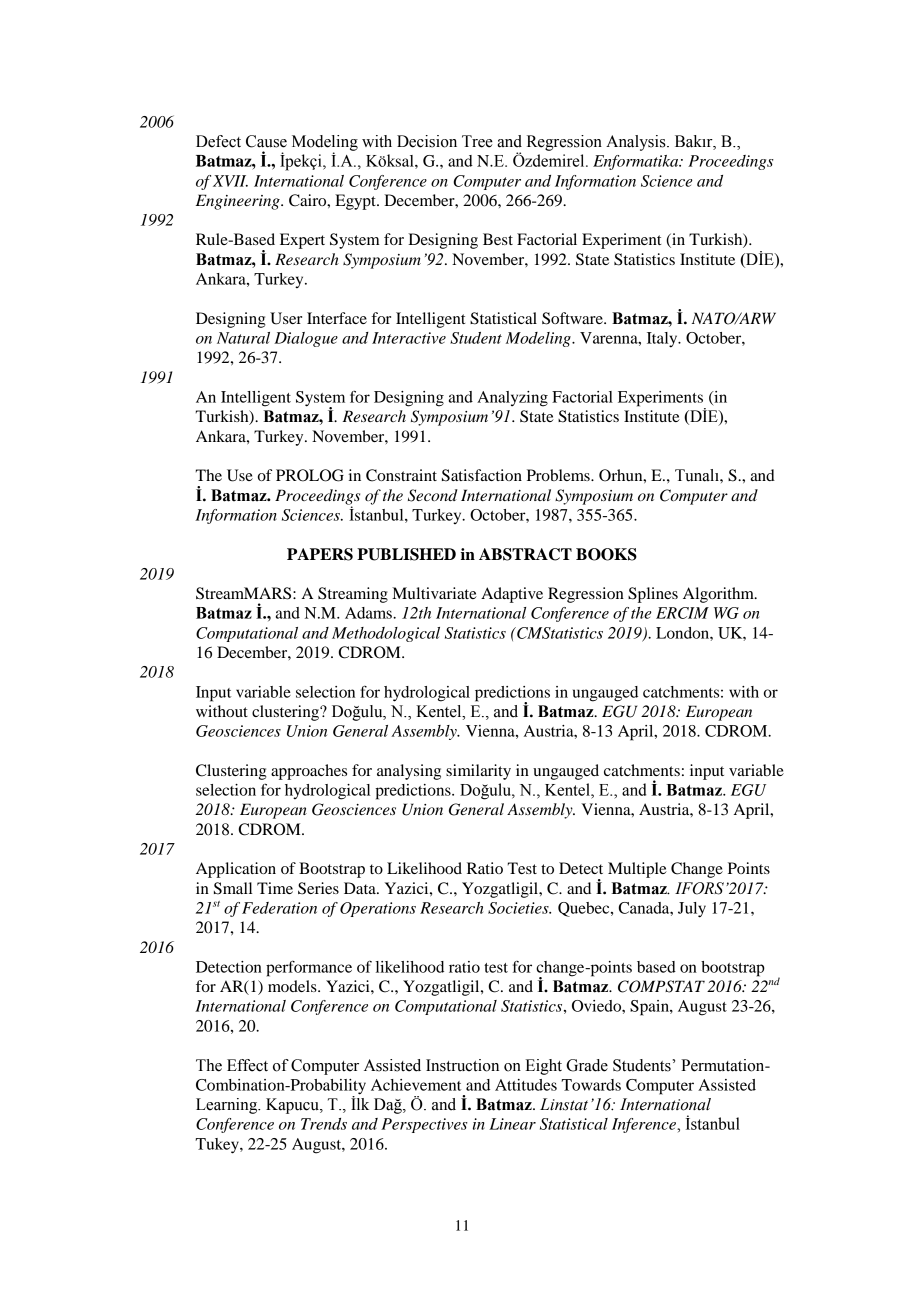 The width and height of the page is (924, 1308). What do you see at coordinates (309, 772) in the page?
I see `approaches` at bounding box center [309, 772].
